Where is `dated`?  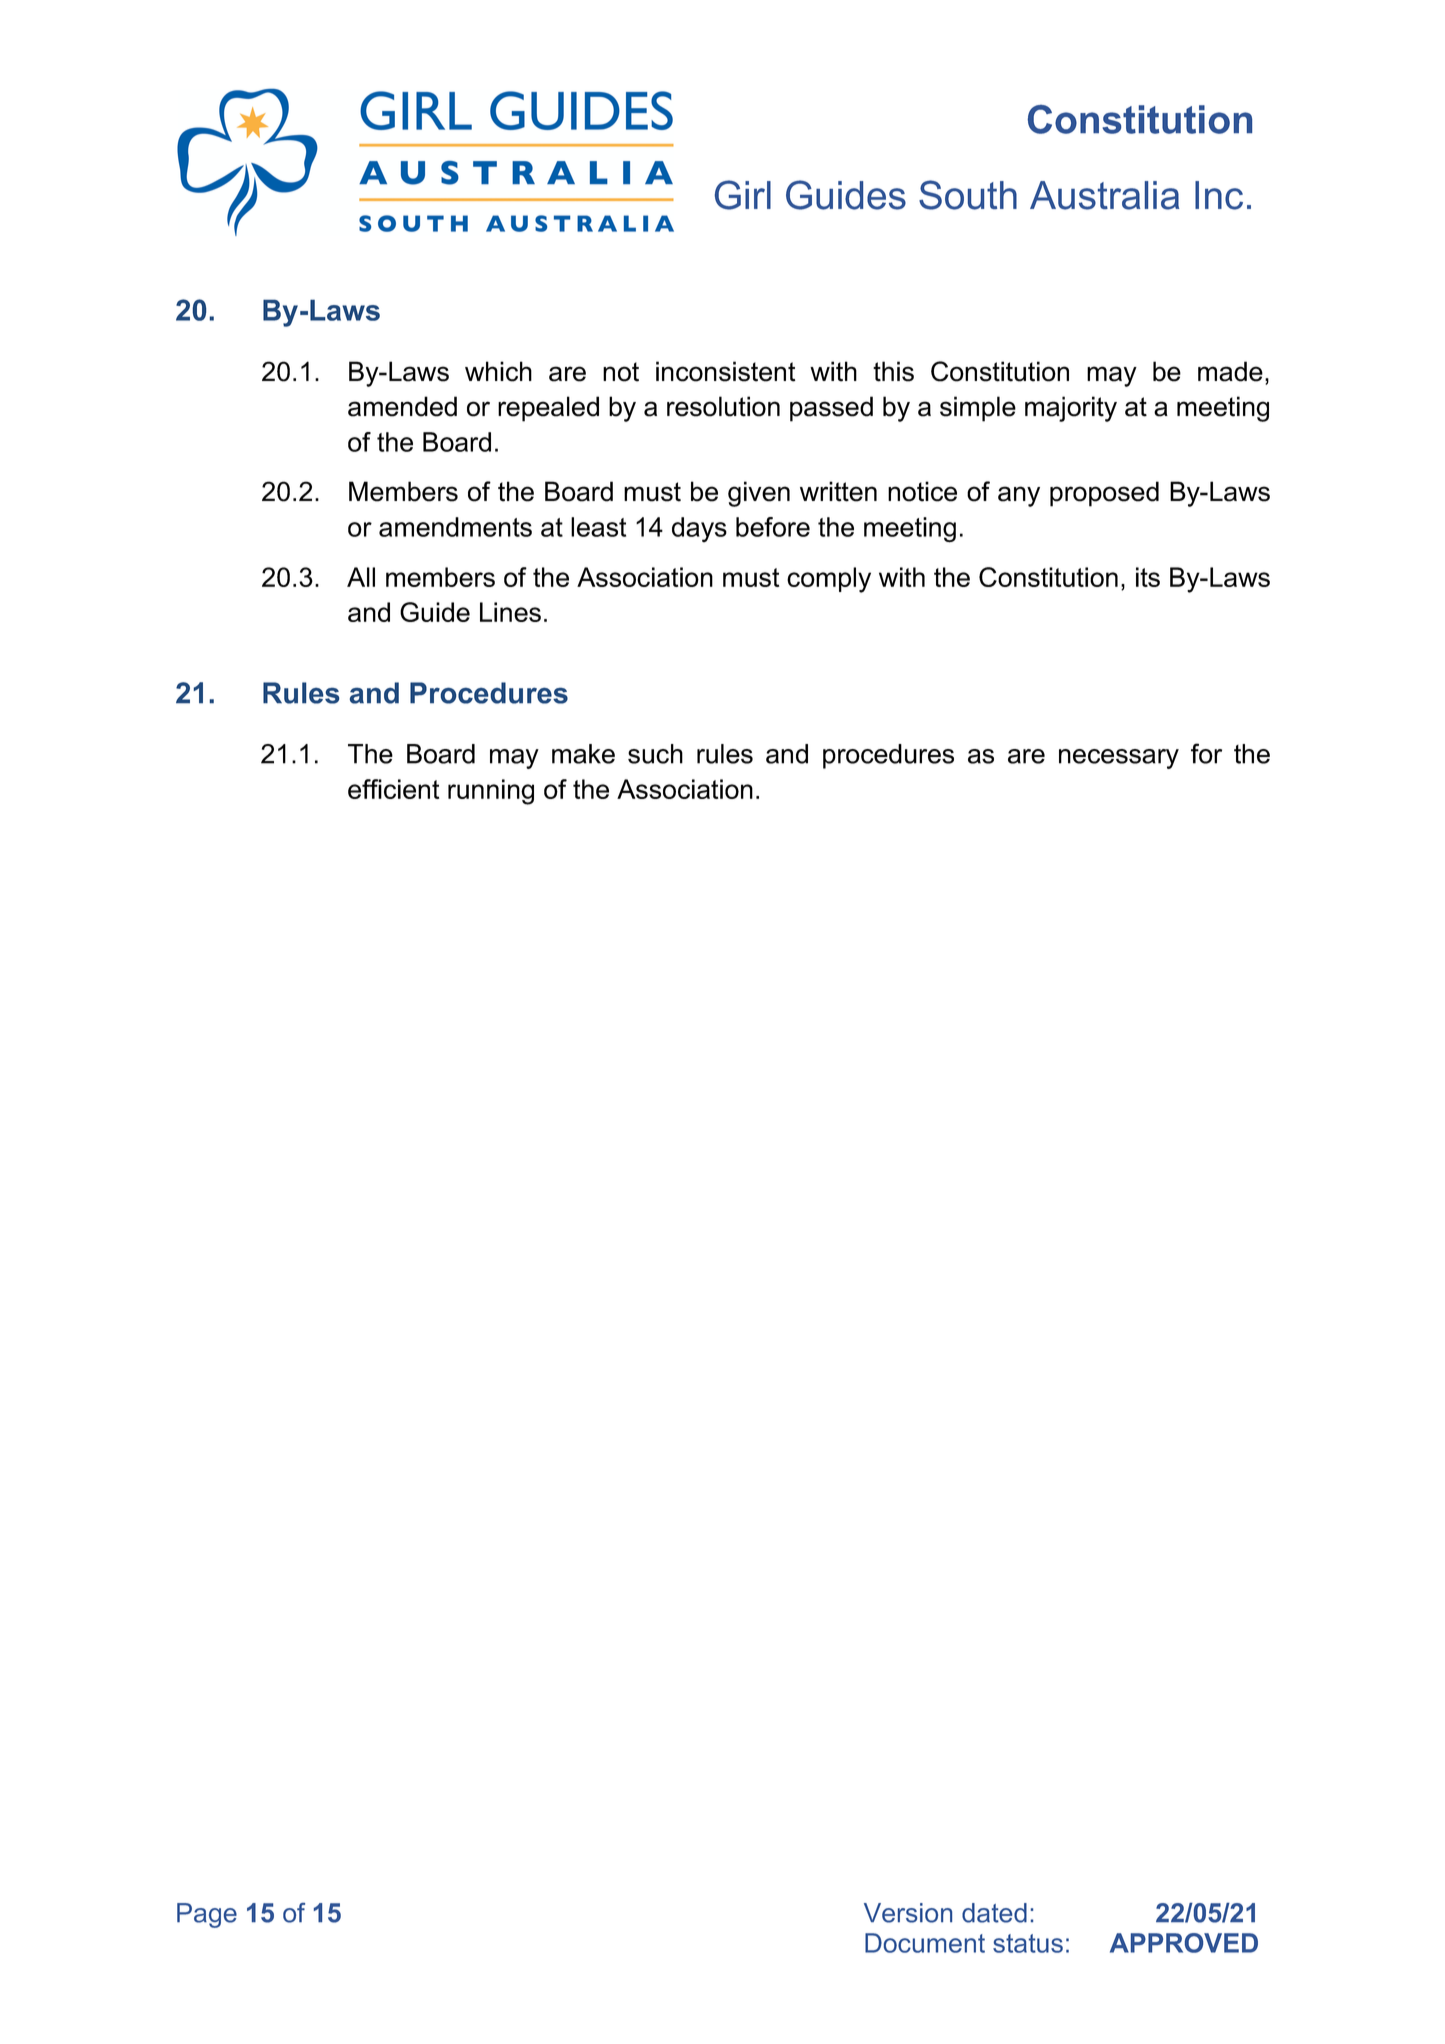
dated is located at coordinates (994, 1913).
